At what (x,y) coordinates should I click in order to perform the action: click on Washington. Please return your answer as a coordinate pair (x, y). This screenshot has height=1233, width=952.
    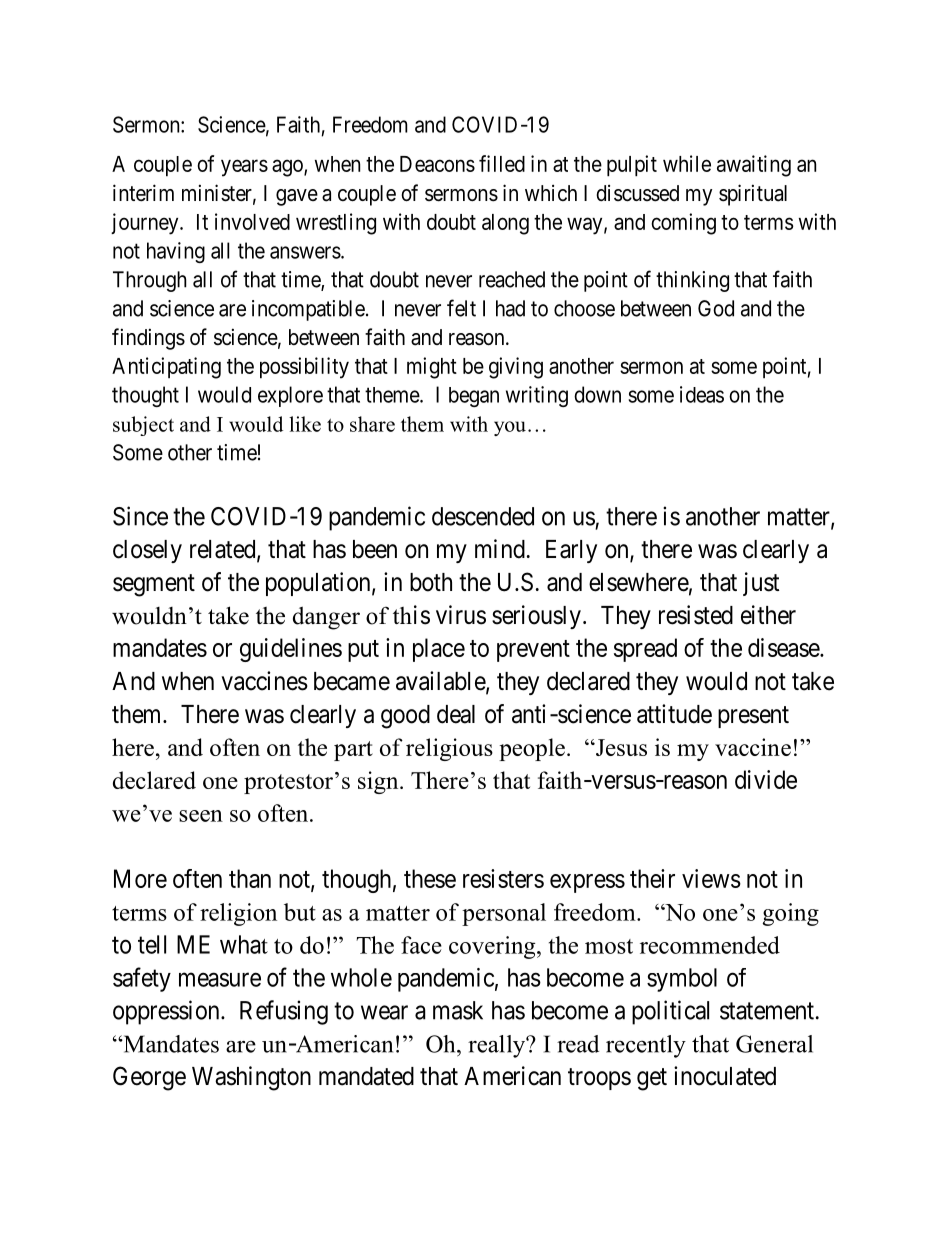
    Looking at the image, I should click on (251, 1078).
